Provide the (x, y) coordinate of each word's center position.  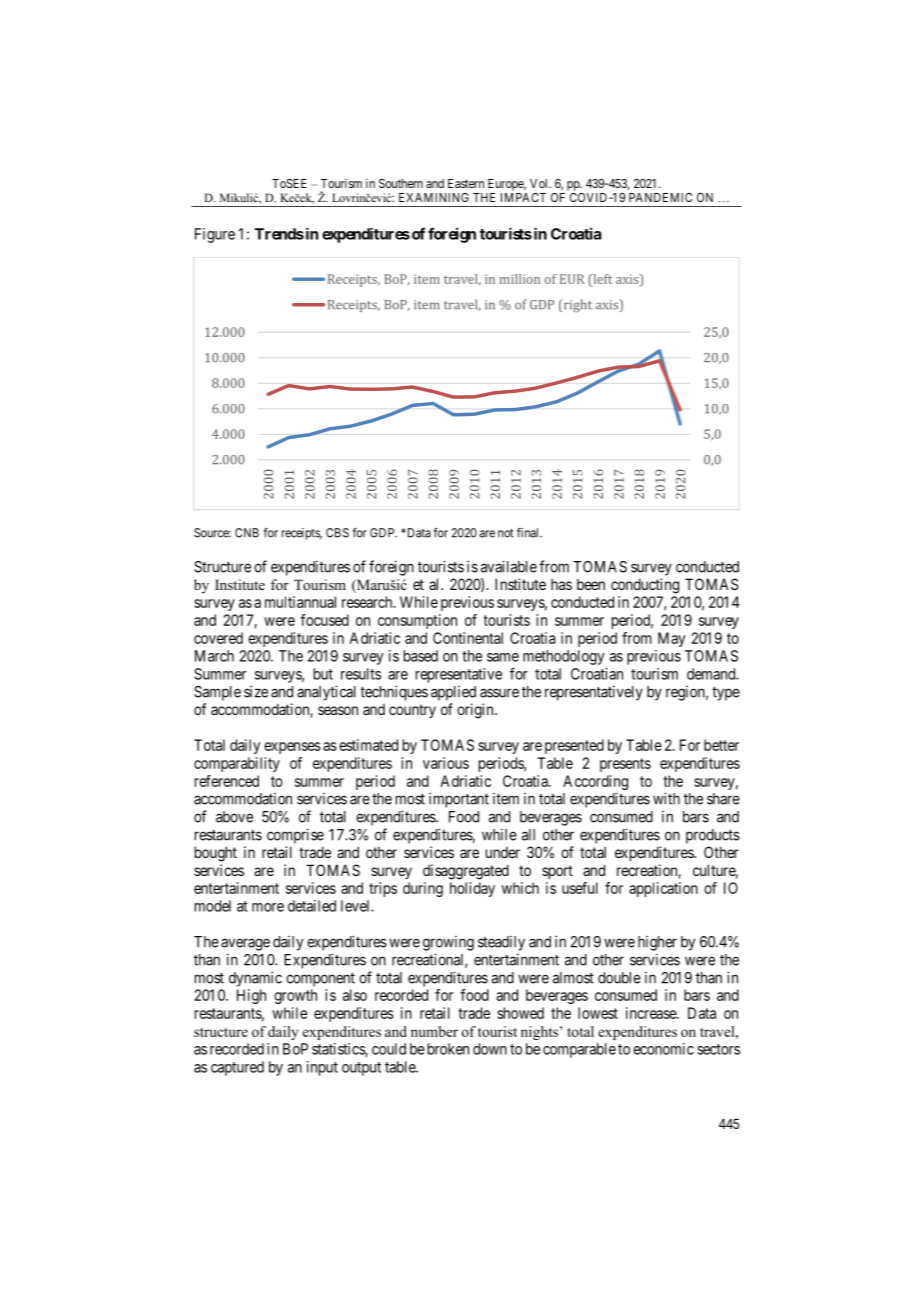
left (601, 279)
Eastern (466, 183)
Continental (468, 638)
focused (324, 620)
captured (237, 1068)
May (671, 639)
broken (448, 1049)
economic (663, 1049)
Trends (279, 234)
